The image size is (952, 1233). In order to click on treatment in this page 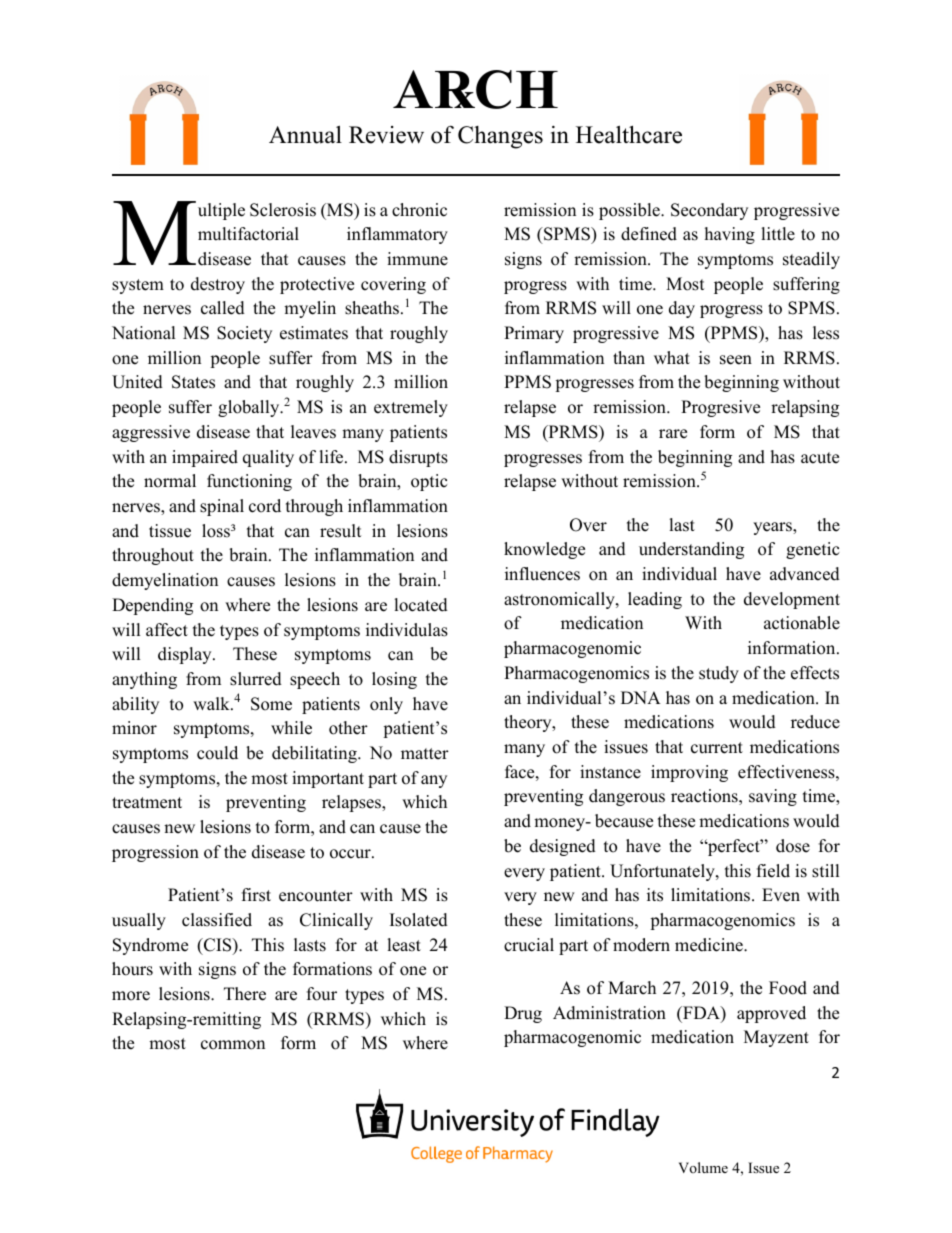, I will do `click(147, 803)`.
